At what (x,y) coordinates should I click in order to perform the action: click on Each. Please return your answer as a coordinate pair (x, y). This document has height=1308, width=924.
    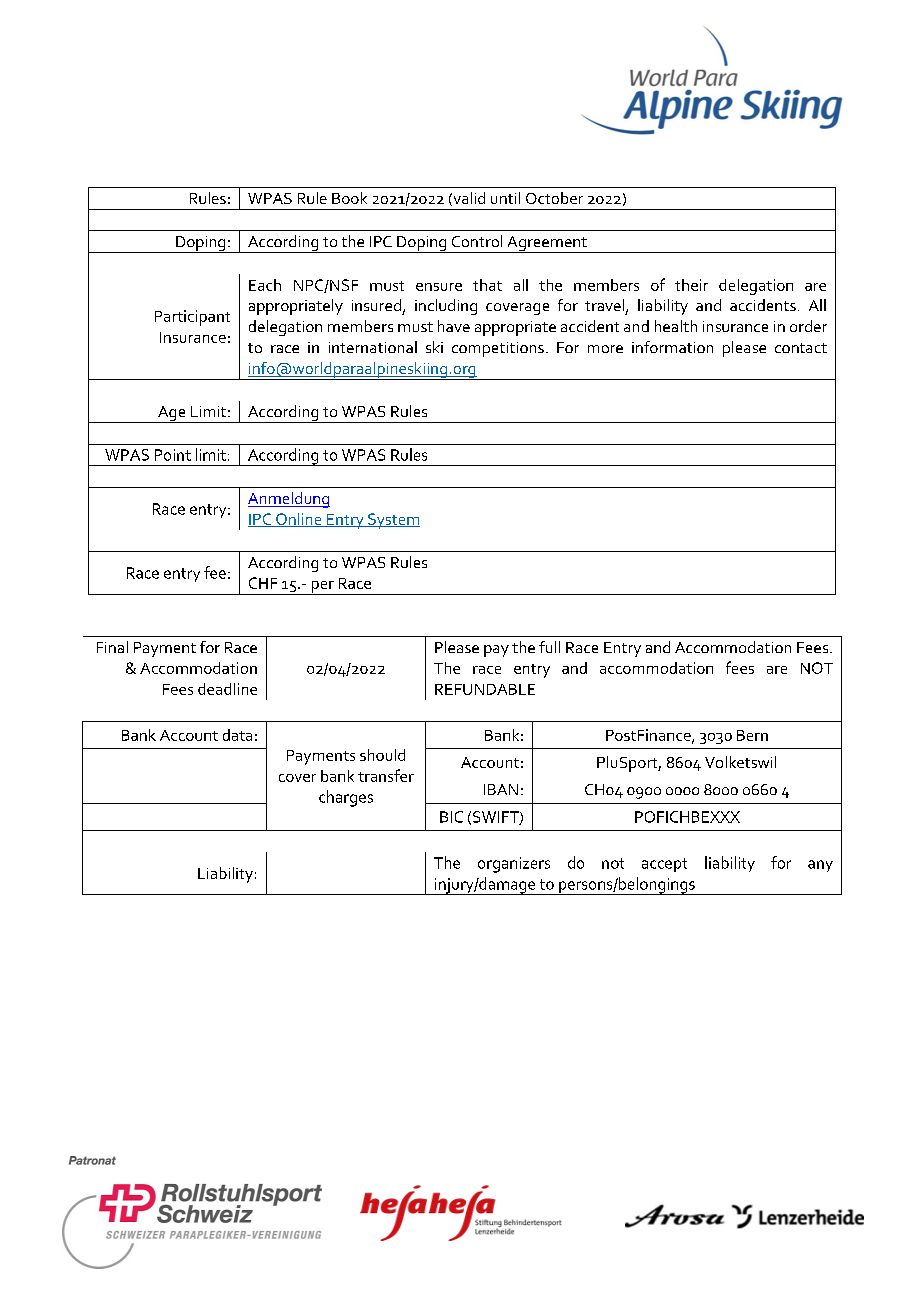
    Looking at the image, I should click on (265, 285).
